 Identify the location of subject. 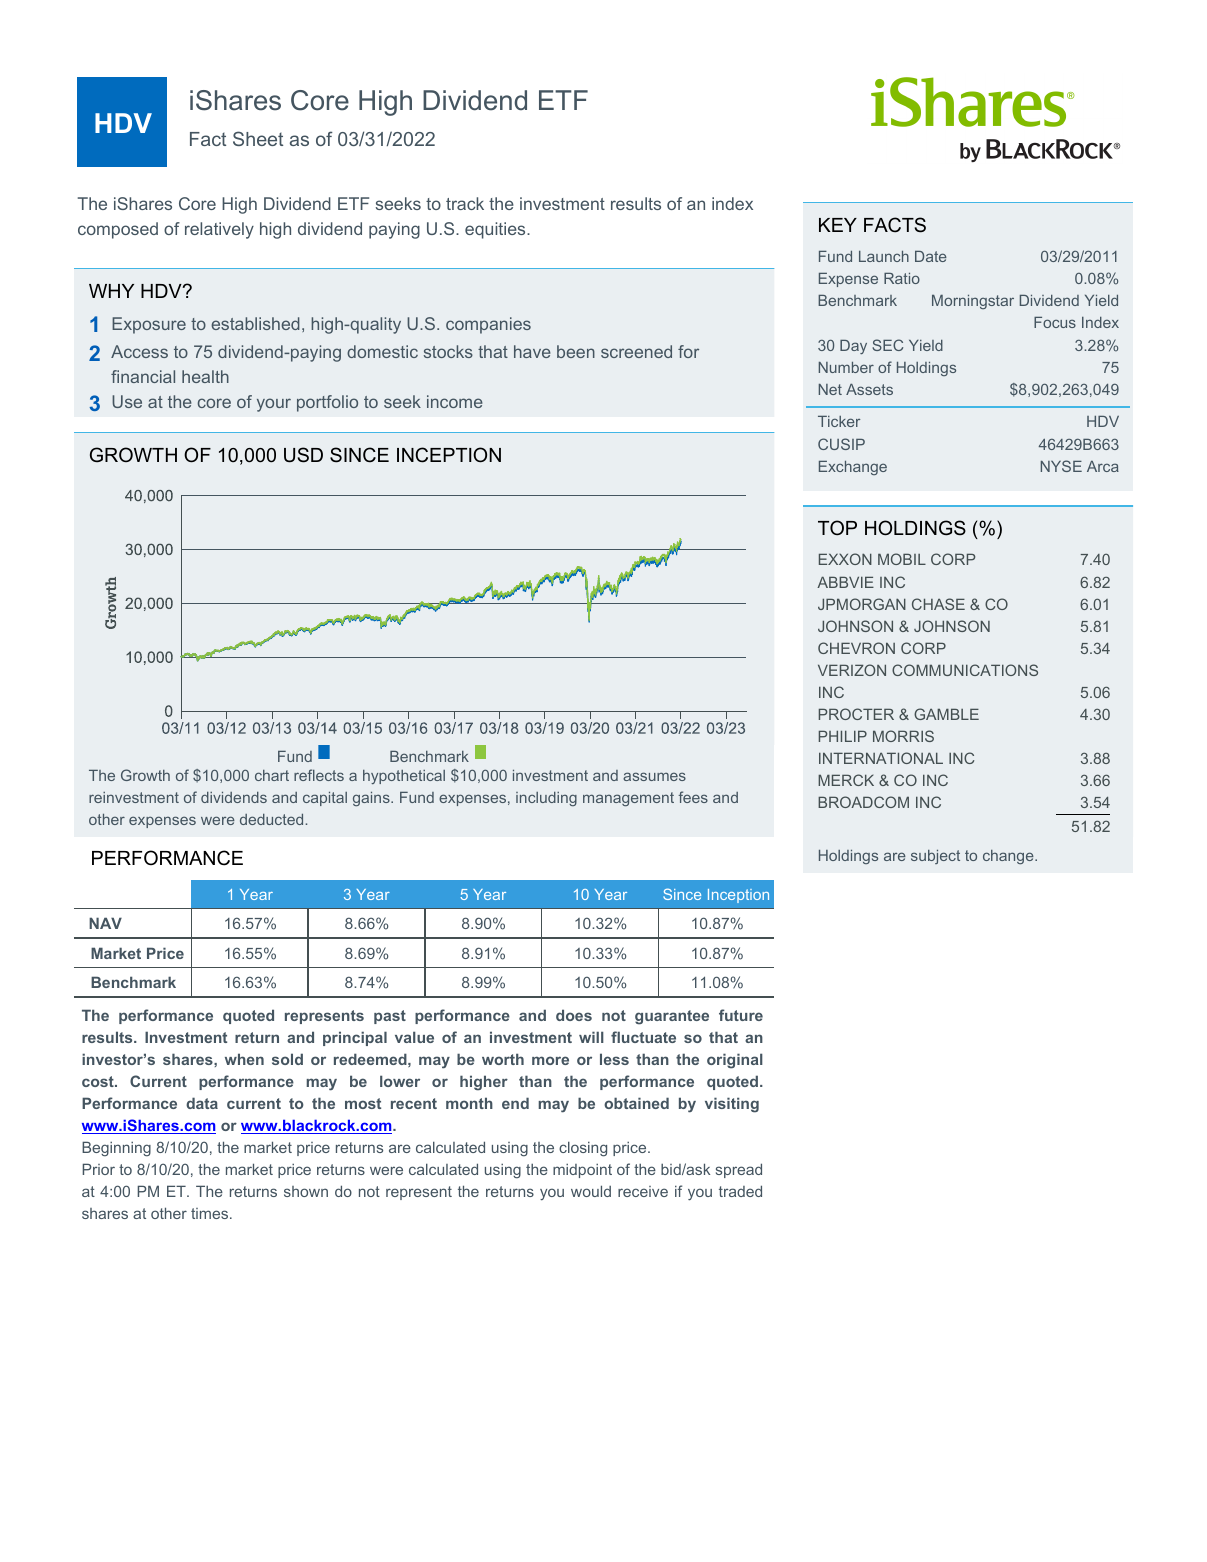
(935, 857).
